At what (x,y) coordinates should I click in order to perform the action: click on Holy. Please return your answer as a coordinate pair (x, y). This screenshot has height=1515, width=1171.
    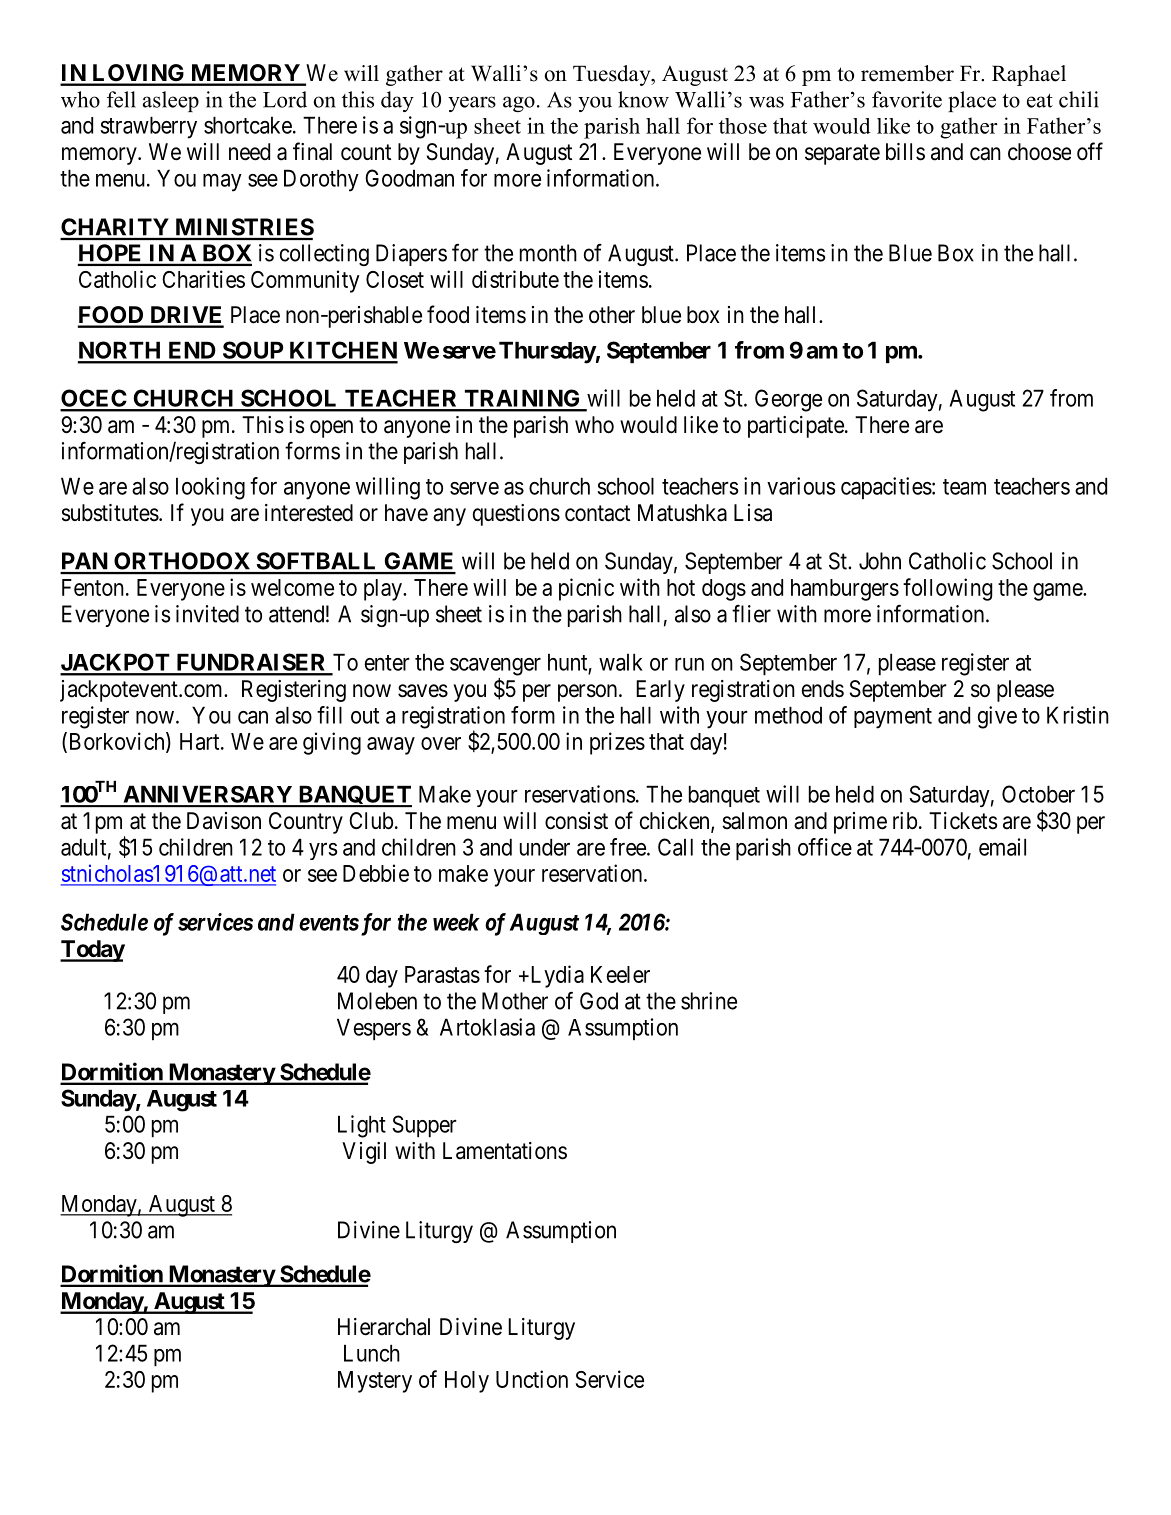
    Looking at the image, I should click on (467, 1382).
